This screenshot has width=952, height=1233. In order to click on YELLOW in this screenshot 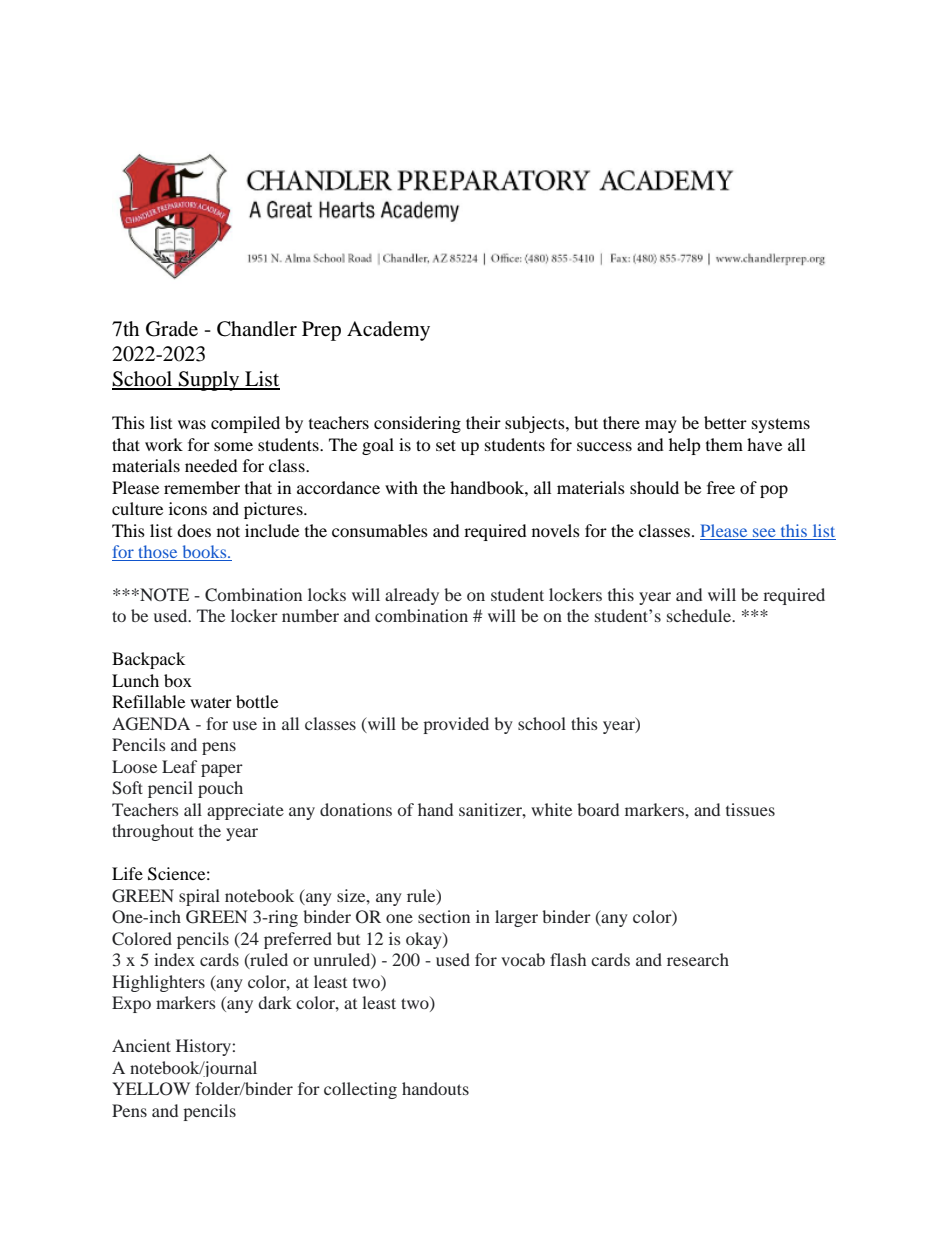, I will do `click(151, 1089)`.
